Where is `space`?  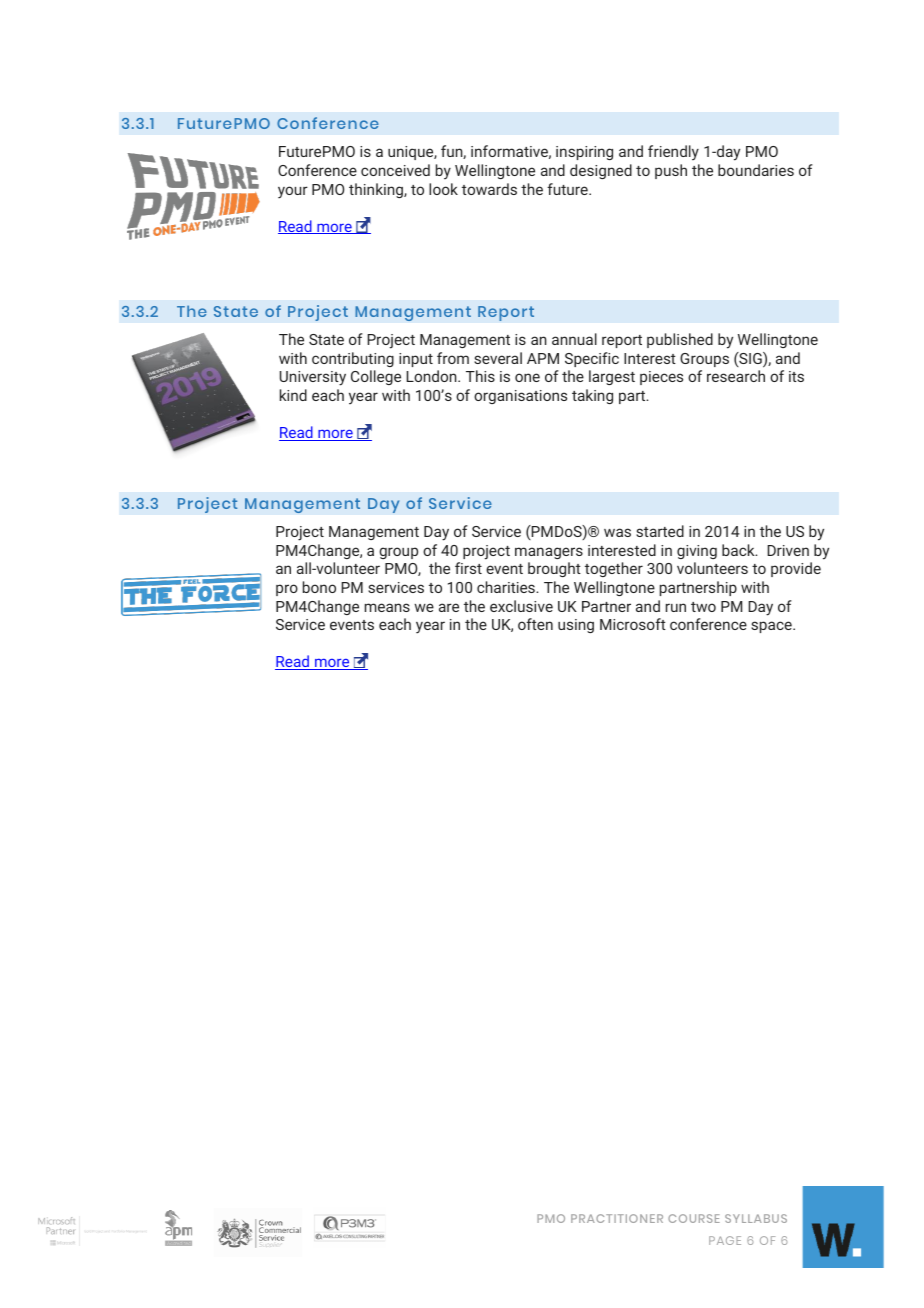 space is located at coordinates (772, 627).
